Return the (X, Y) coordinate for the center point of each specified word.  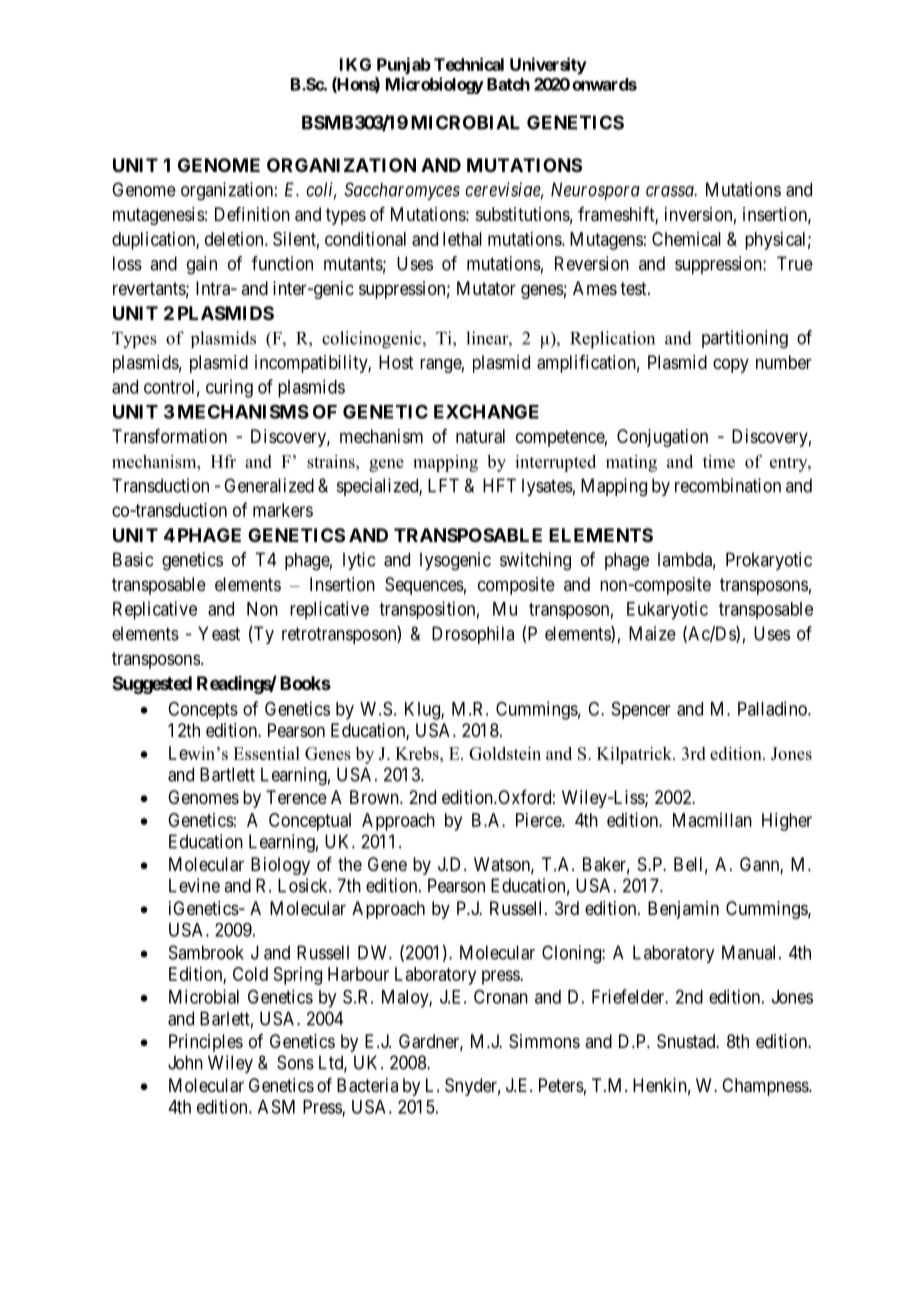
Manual (751, 952)
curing (229, 388)
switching (535, 561)
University (548, 66)
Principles (206, 1043)
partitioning (745, 339)
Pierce (539, 820)
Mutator (486, 288)
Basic (133, 559)
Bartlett (227, 774)
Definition (252, 214)
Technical (469, 64)
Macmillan (712, 820)
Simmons (544, 1041)
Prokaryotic (769, 561)
